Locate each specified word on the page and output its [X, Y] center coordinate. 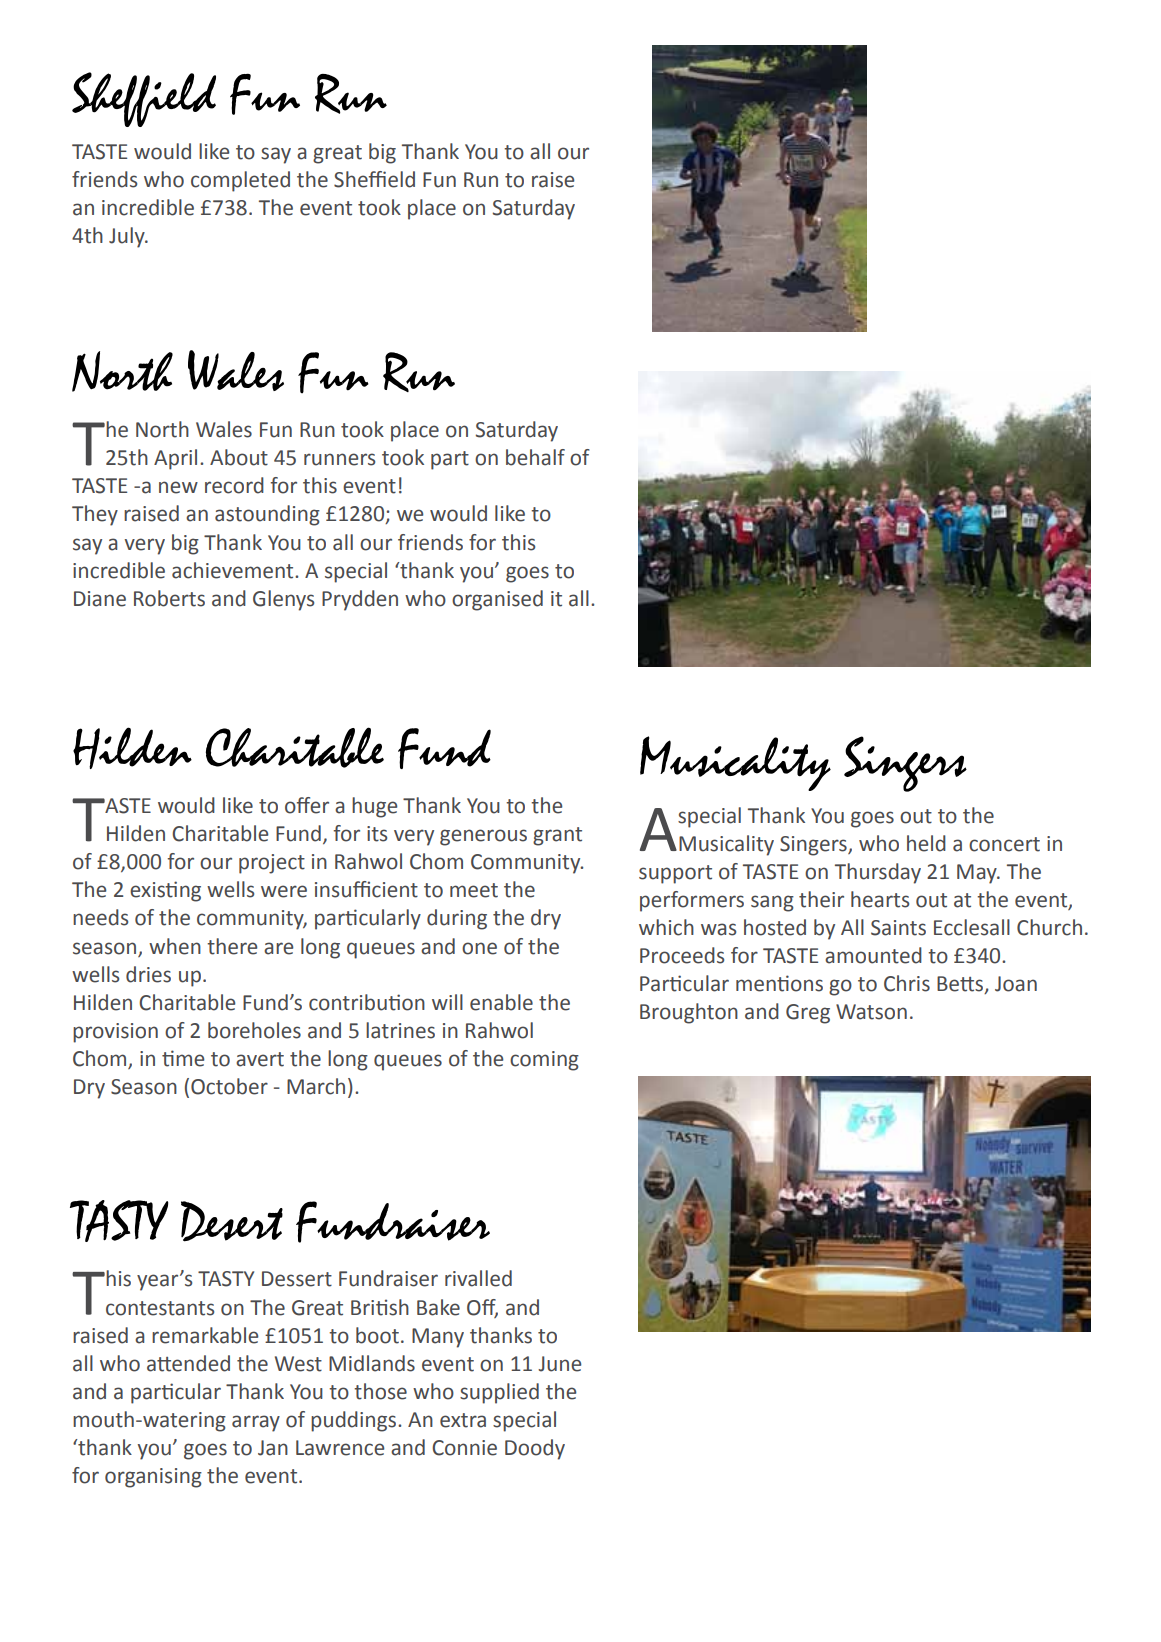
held [926, 843]
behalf [535, 457]
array [256, 1423]
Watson [871, 1012]
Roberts [169, 598]
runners [339, 459]
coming [544, 1061]
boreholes [254, 1030]
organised [497, 600]
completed [240, 181]
